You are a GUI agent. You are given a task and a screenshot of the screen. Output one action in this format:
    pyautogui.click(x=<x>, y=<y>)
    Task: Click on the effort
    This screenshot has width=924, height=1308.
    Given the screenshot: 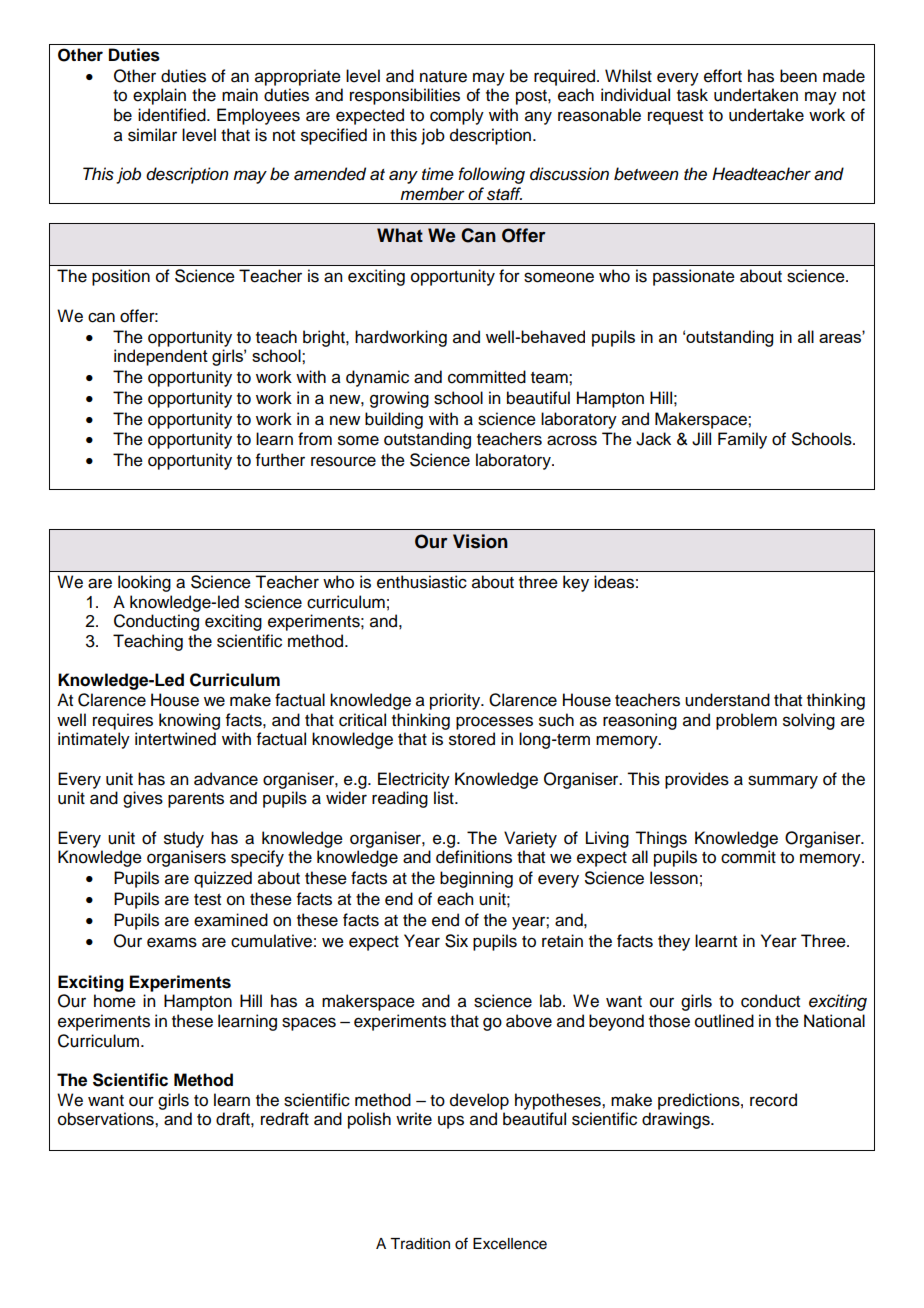 What is the action you would take?
    pyautogui.click(x=723, y=76)
